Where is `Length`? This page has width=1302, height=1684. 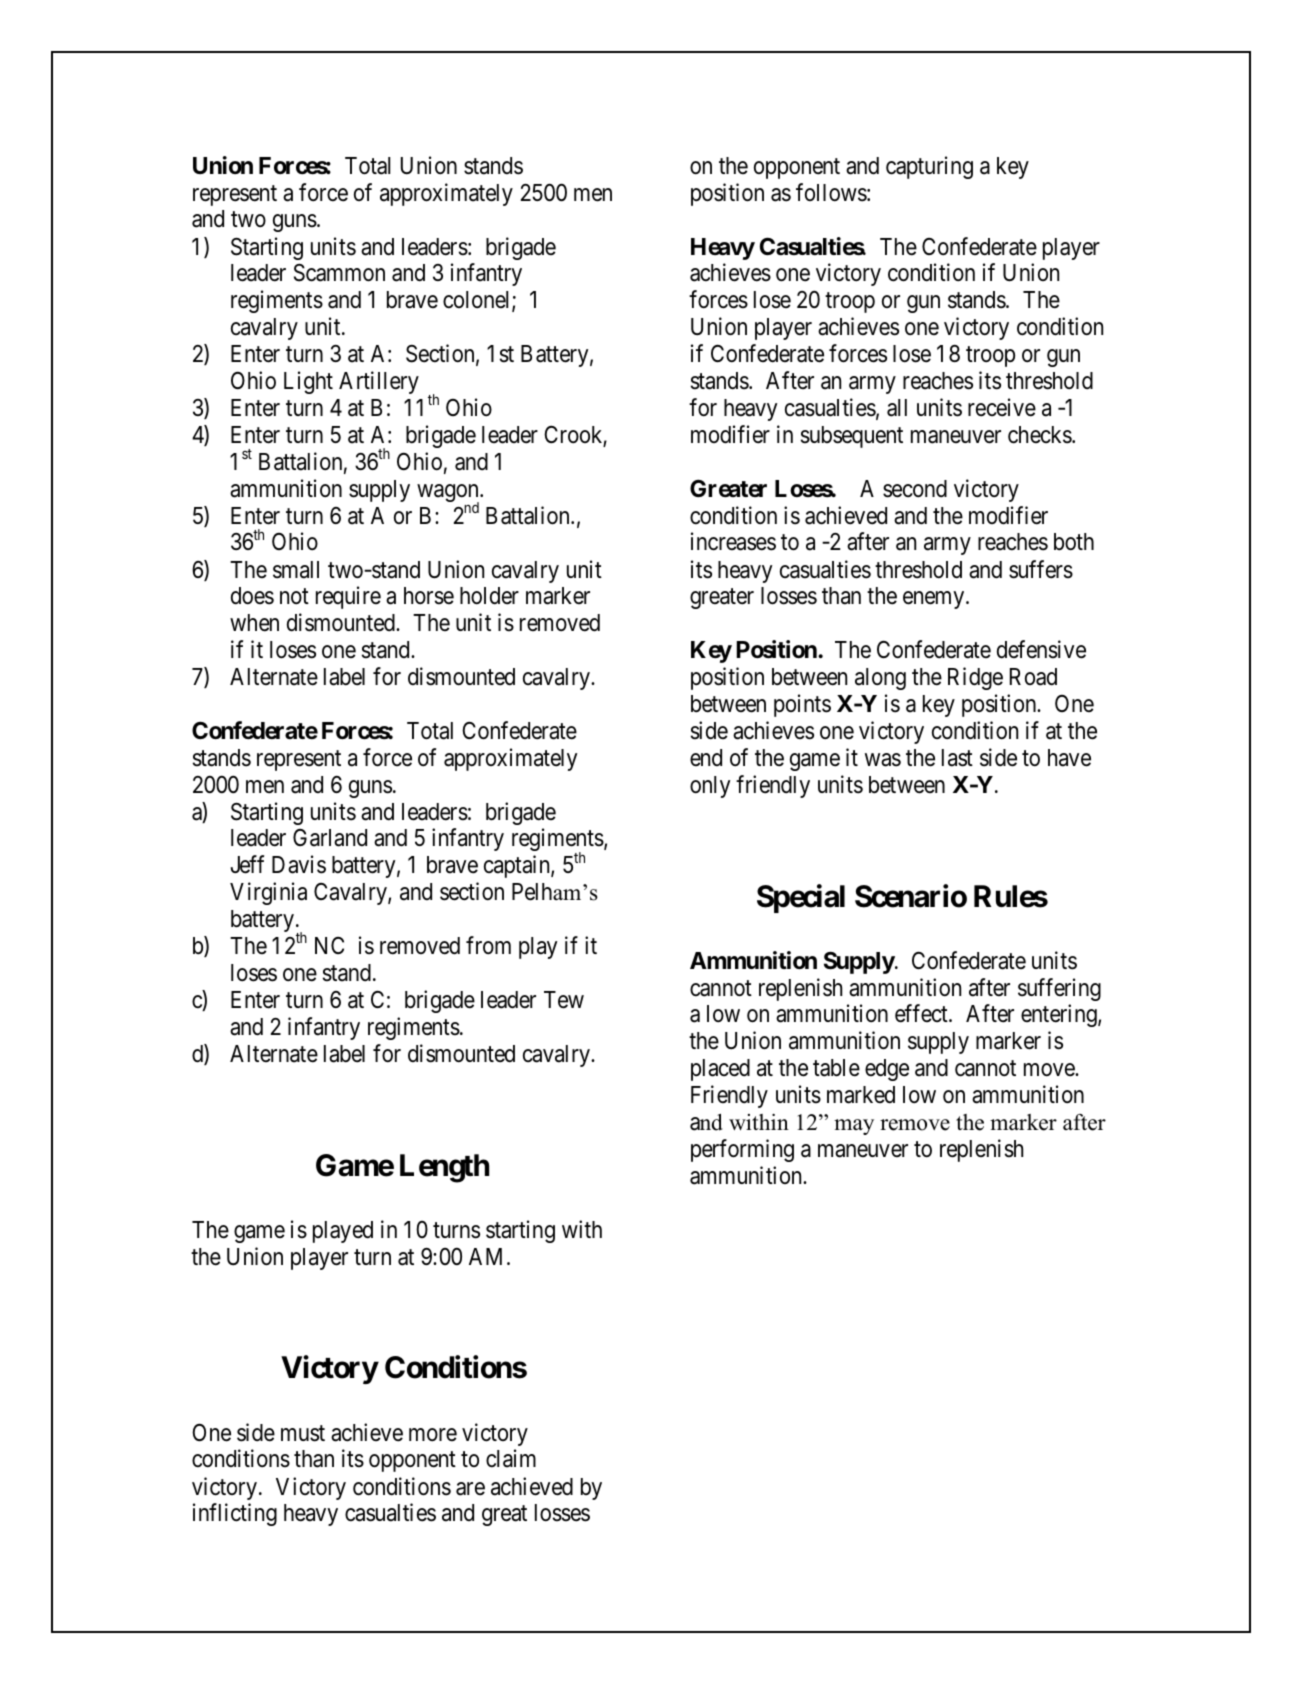
Length is located at coordinates (444, 1168).
